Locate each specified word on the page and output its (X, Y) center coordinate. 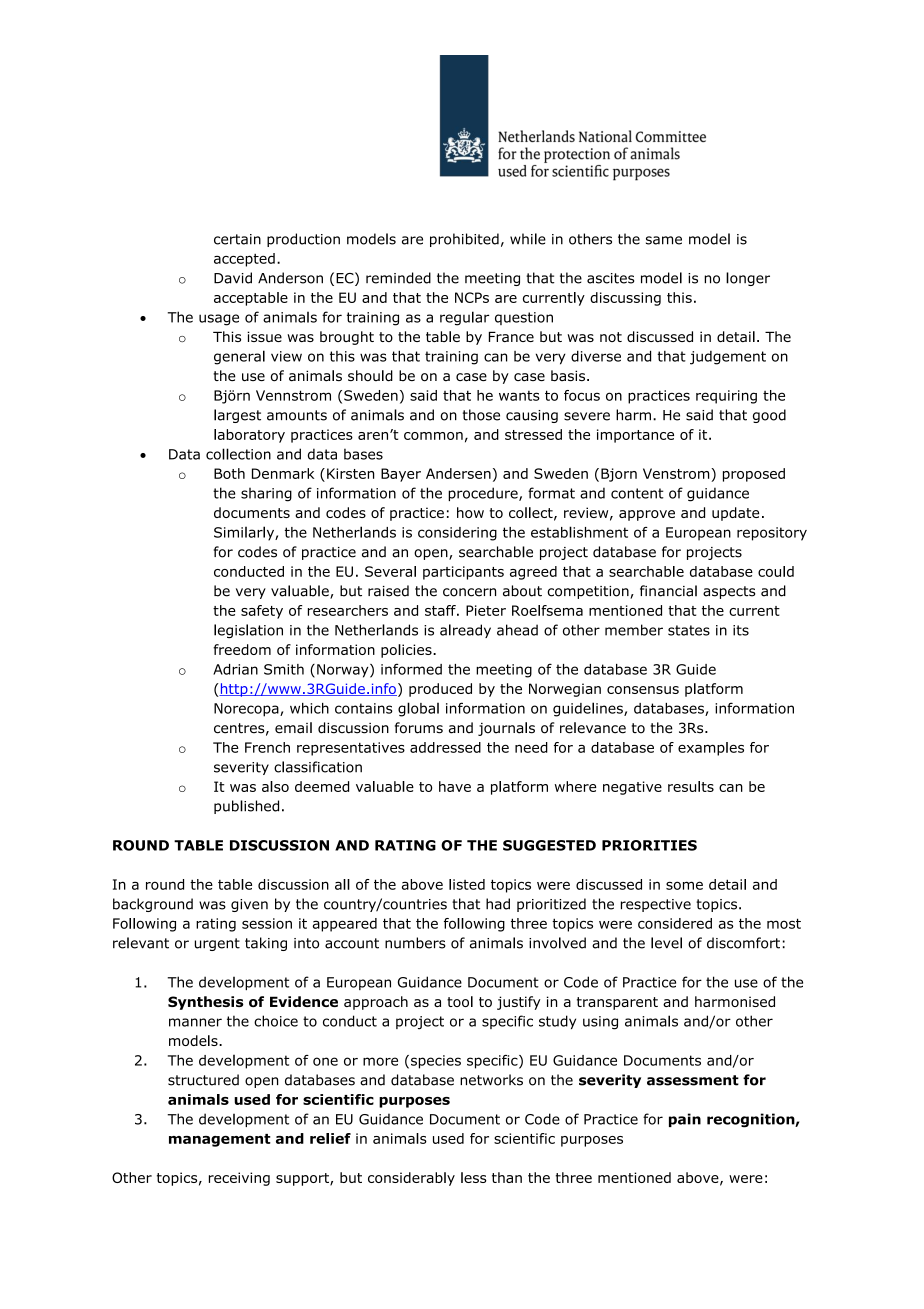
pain (685, 1120)
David (233, 278)
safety (262, 612)
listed (467, 884)
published (246, 807)
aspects (729, 592)
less (474, 1177)
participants (463, 573)
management (220, 1140)
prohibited (464, 240)
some (684, 885)
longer (748, 279)
